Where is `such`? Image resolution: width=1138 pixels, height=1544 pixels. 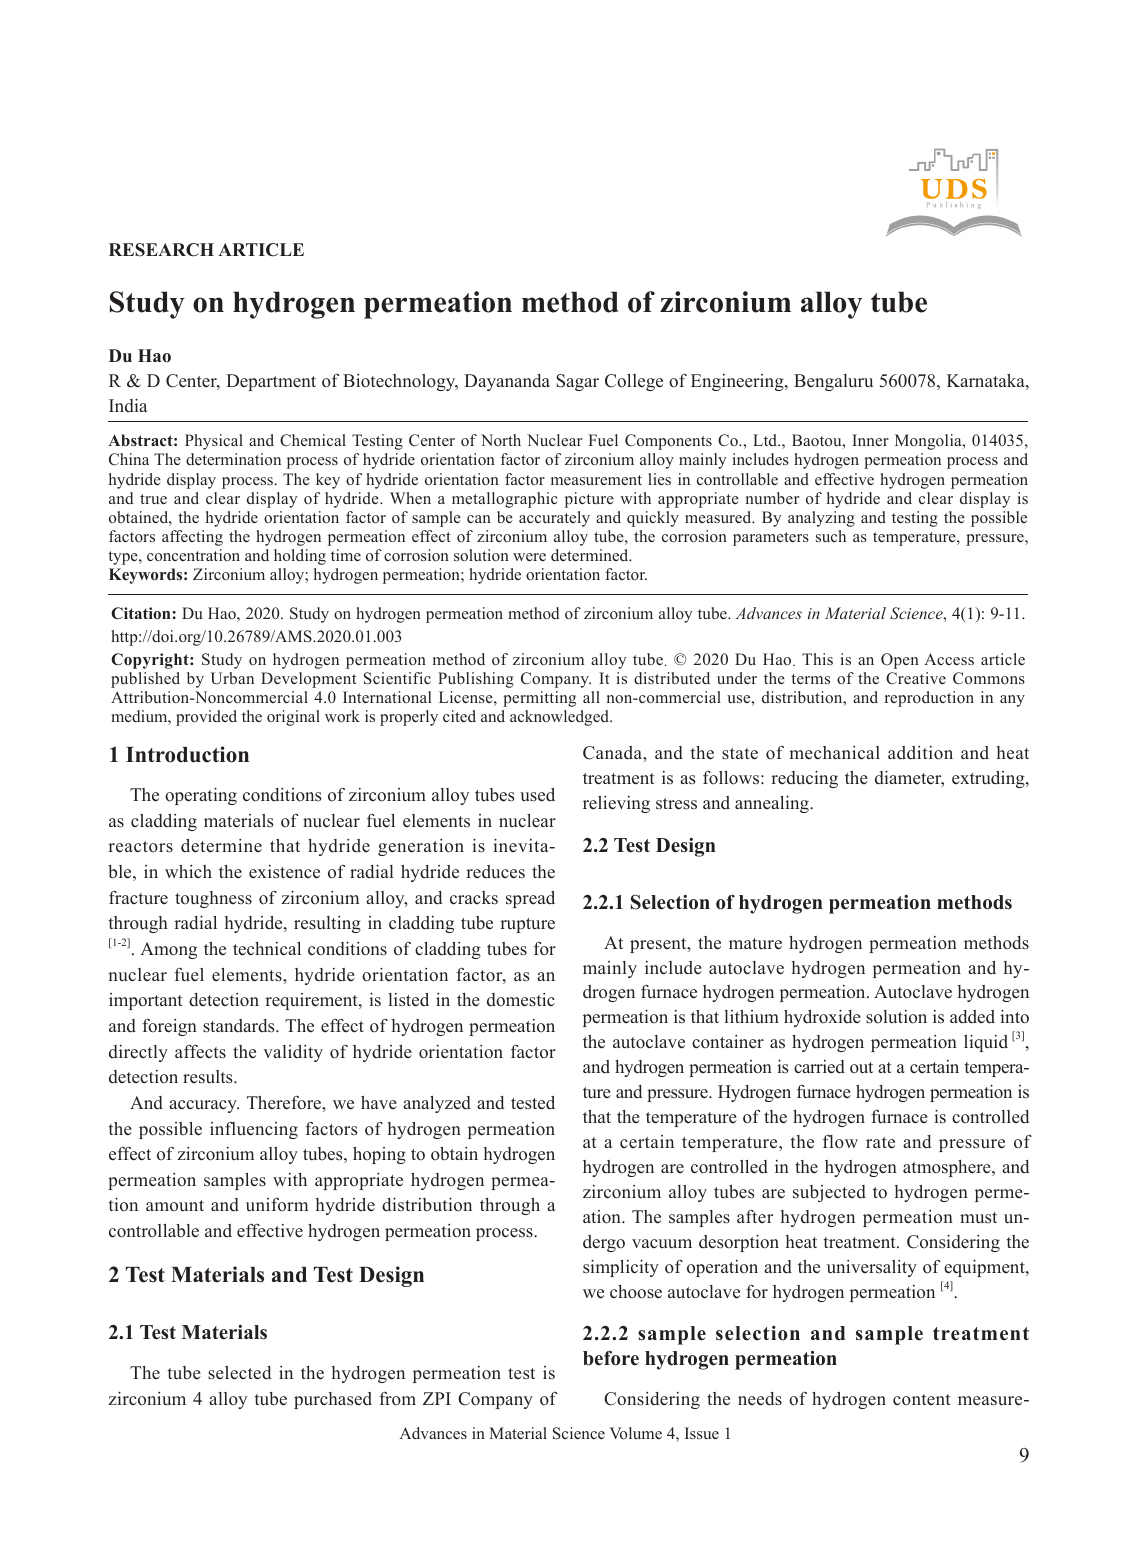
such is located at coordinates (831, 536).
